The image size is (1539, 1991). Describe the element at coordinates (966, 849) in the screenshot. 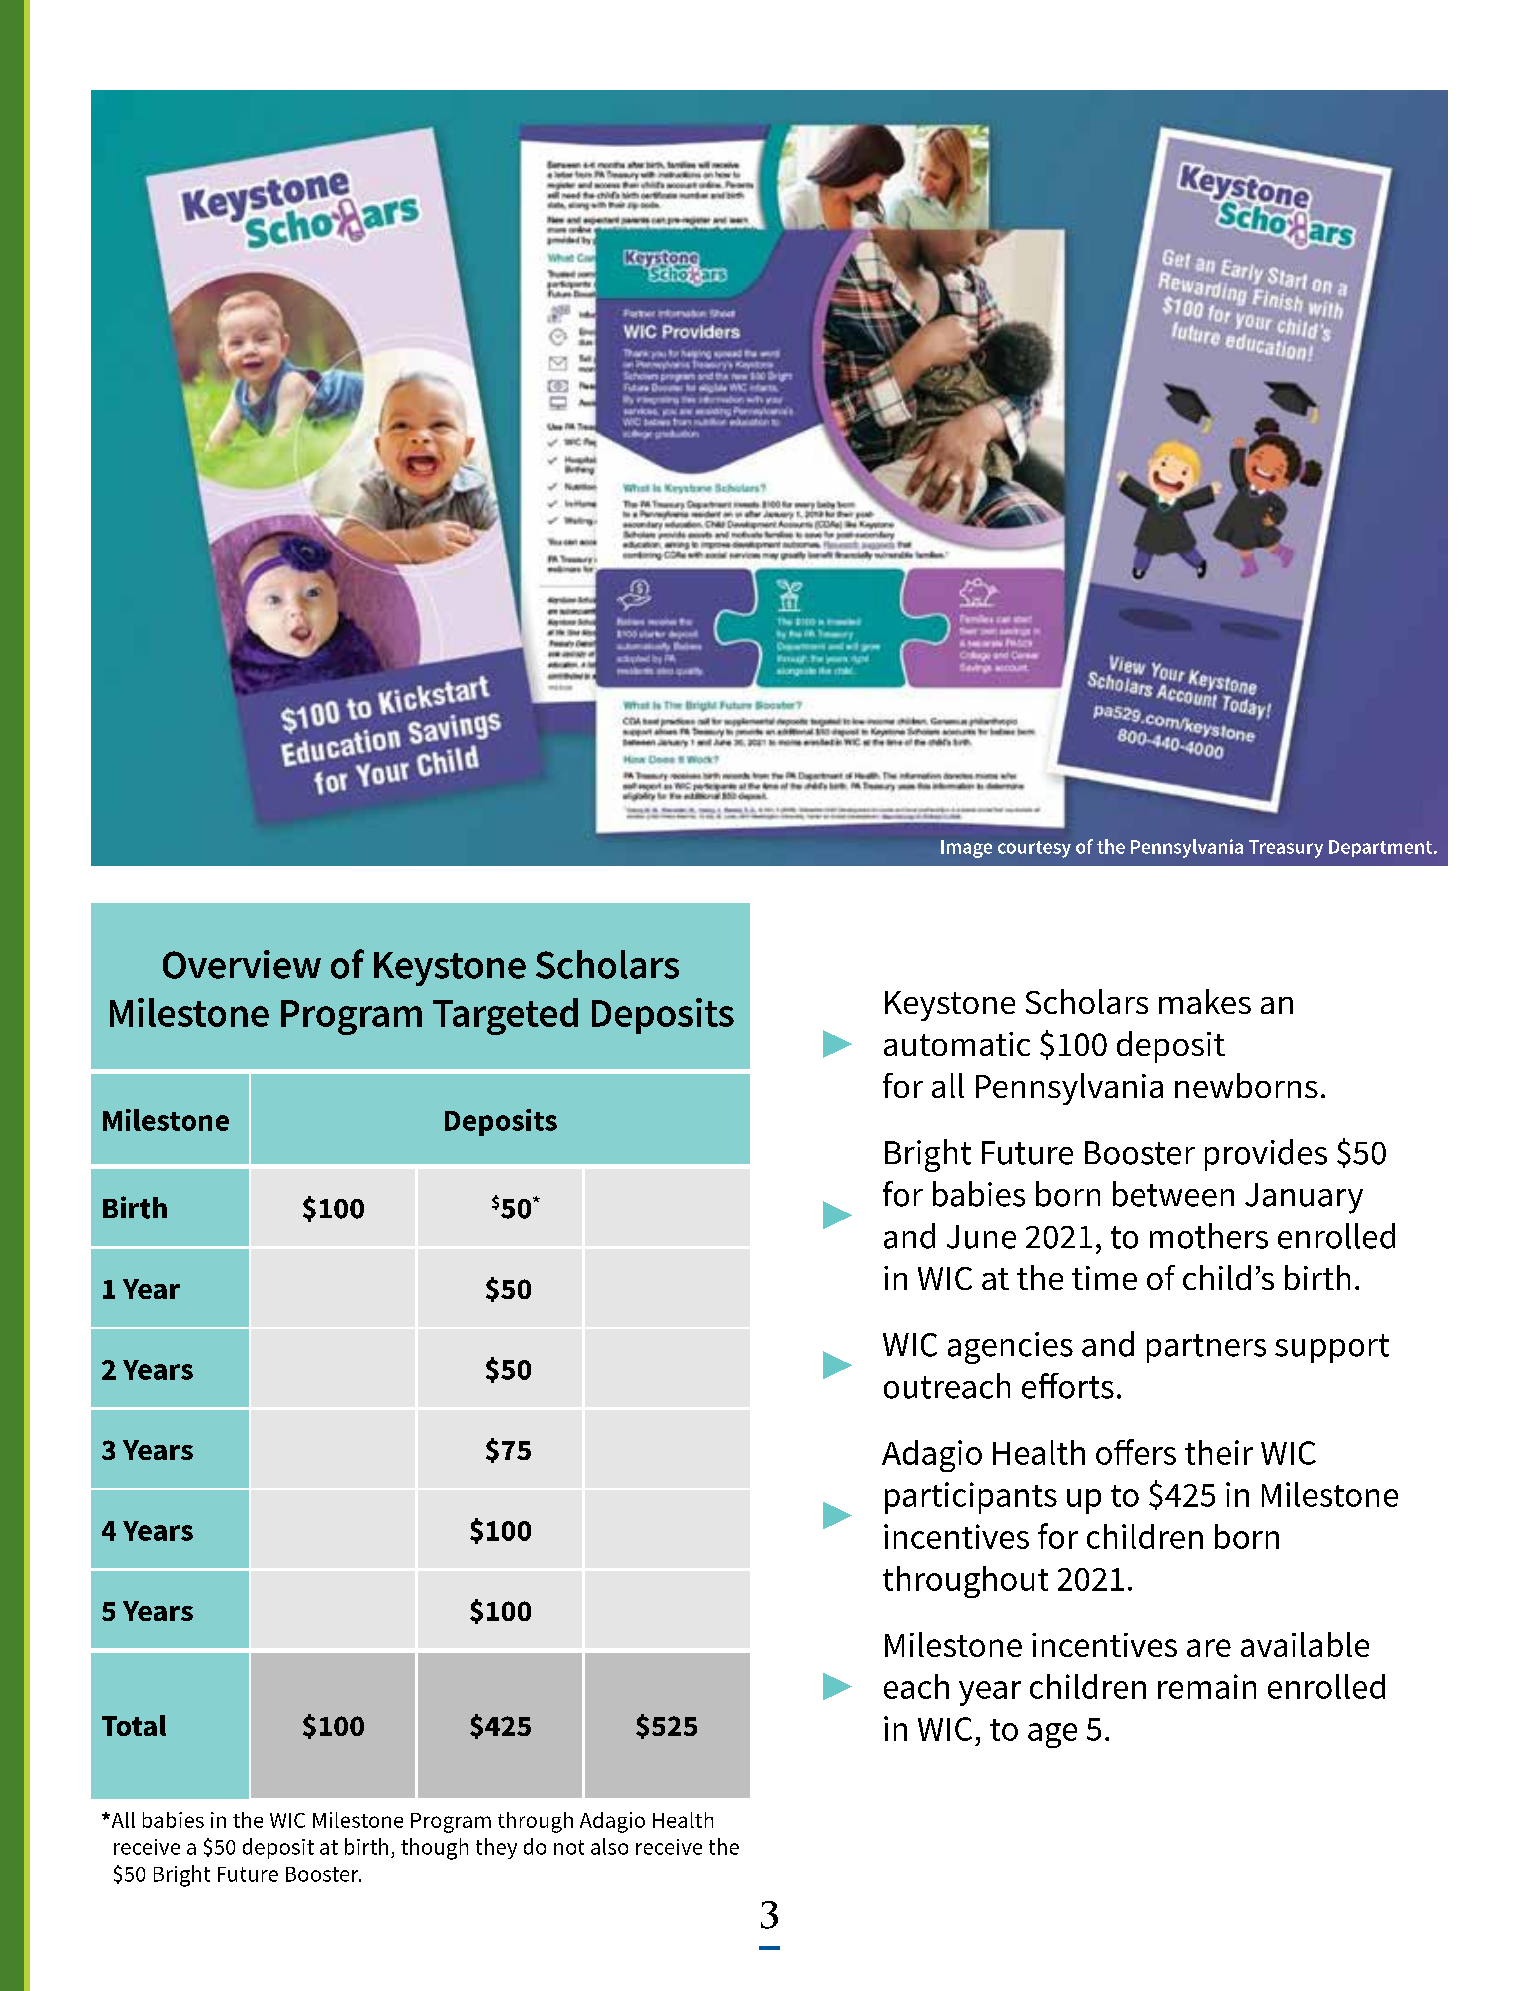

I see `Image` at that location.
